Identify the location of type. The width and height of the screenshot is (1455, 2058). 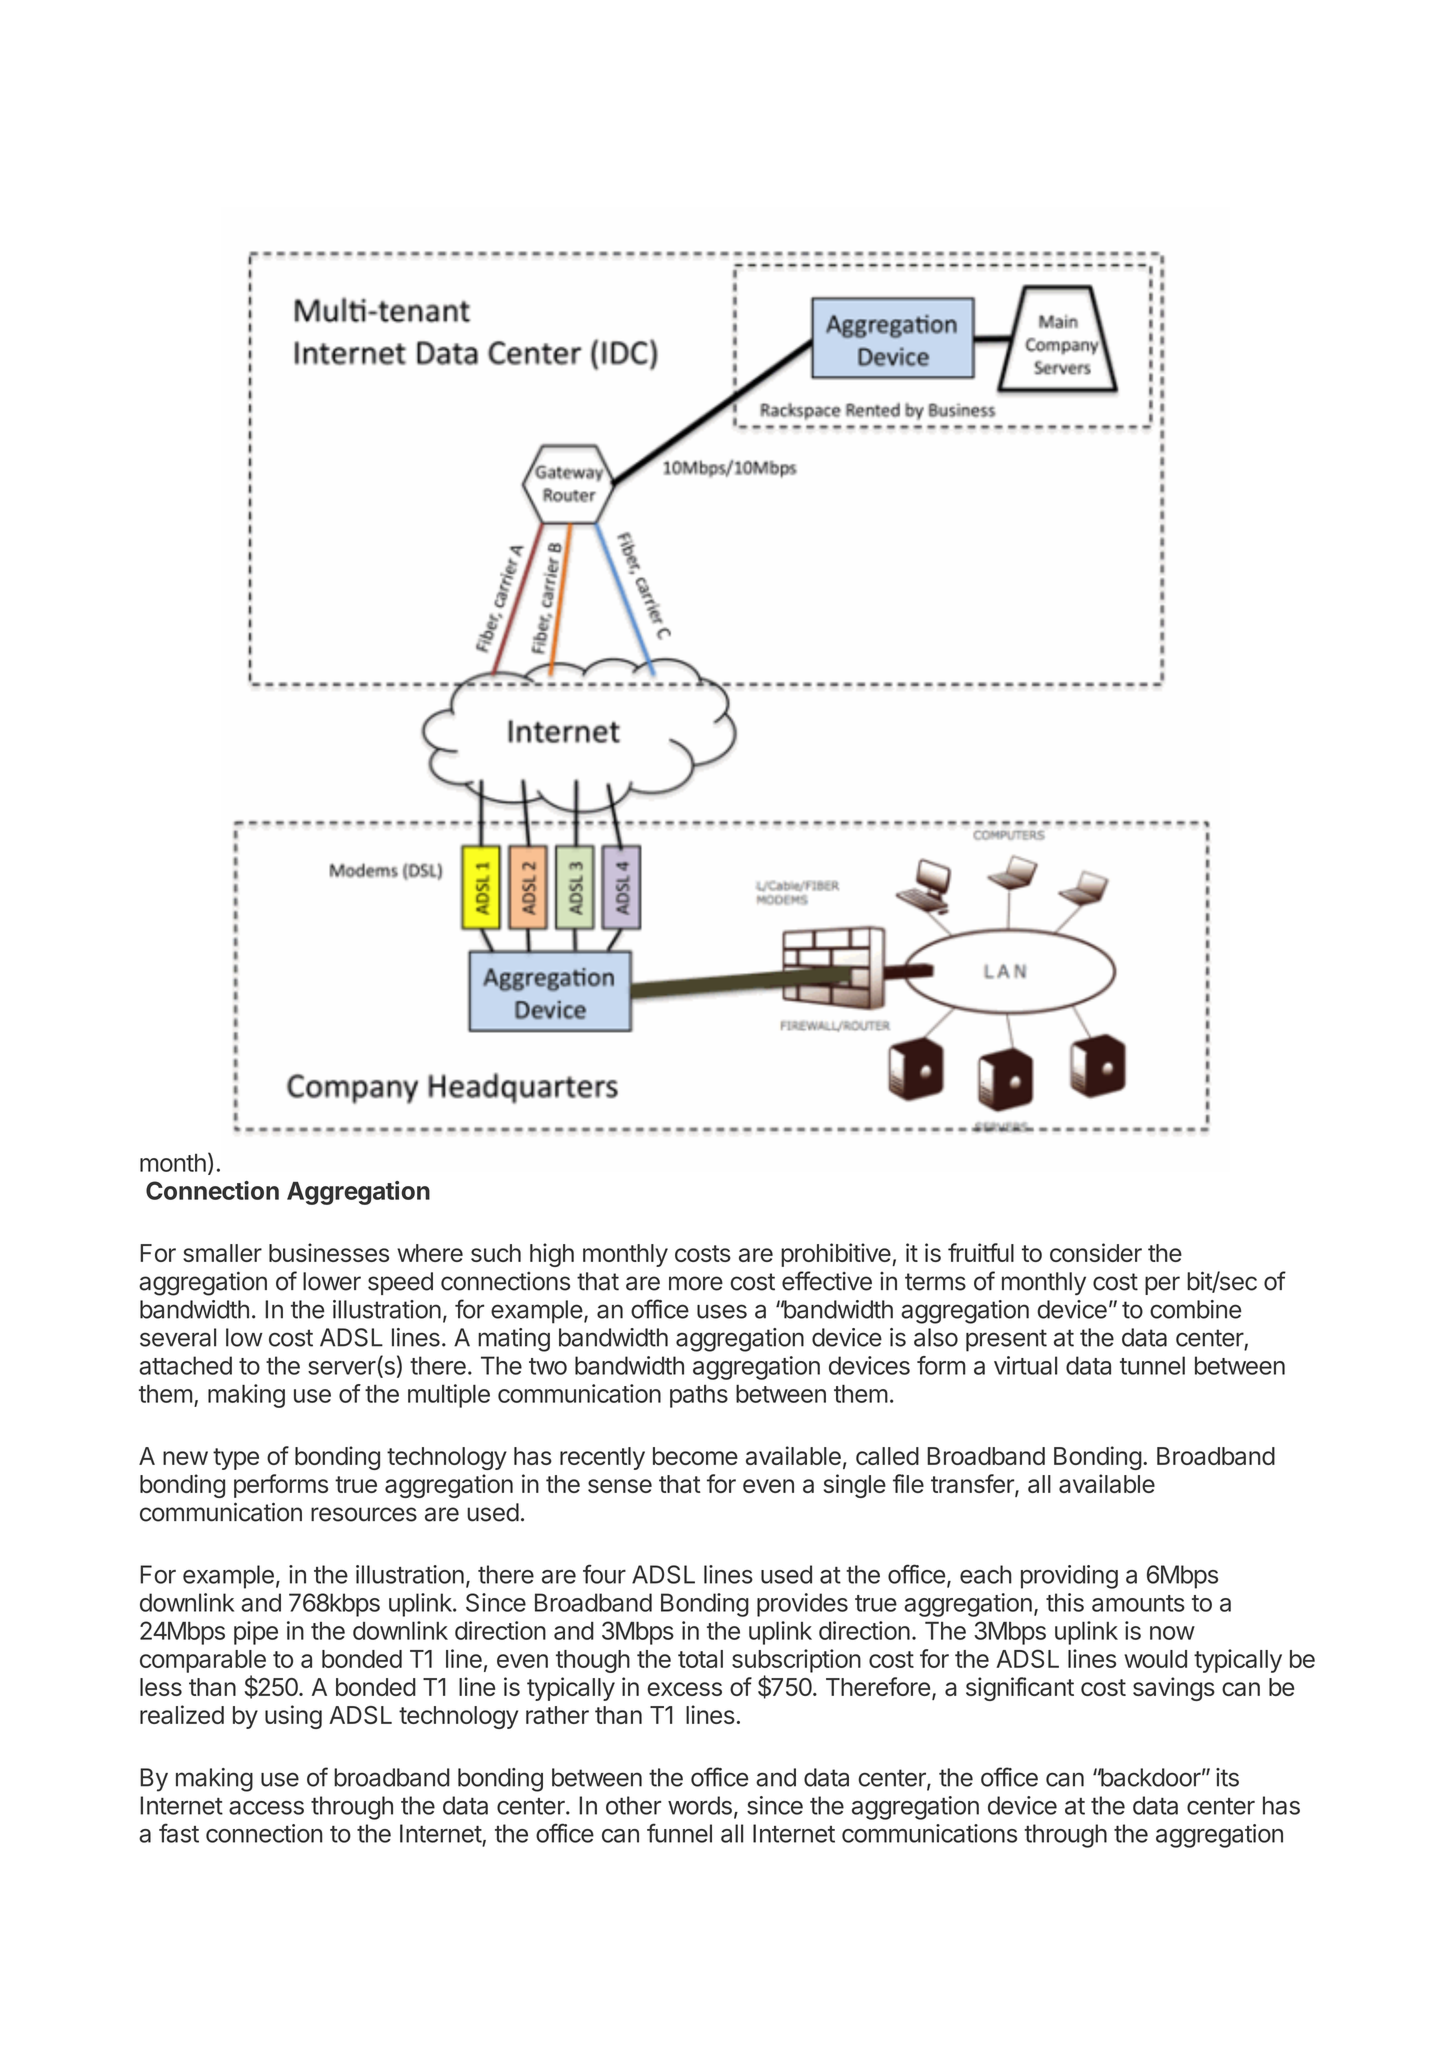
(236, 1459).
